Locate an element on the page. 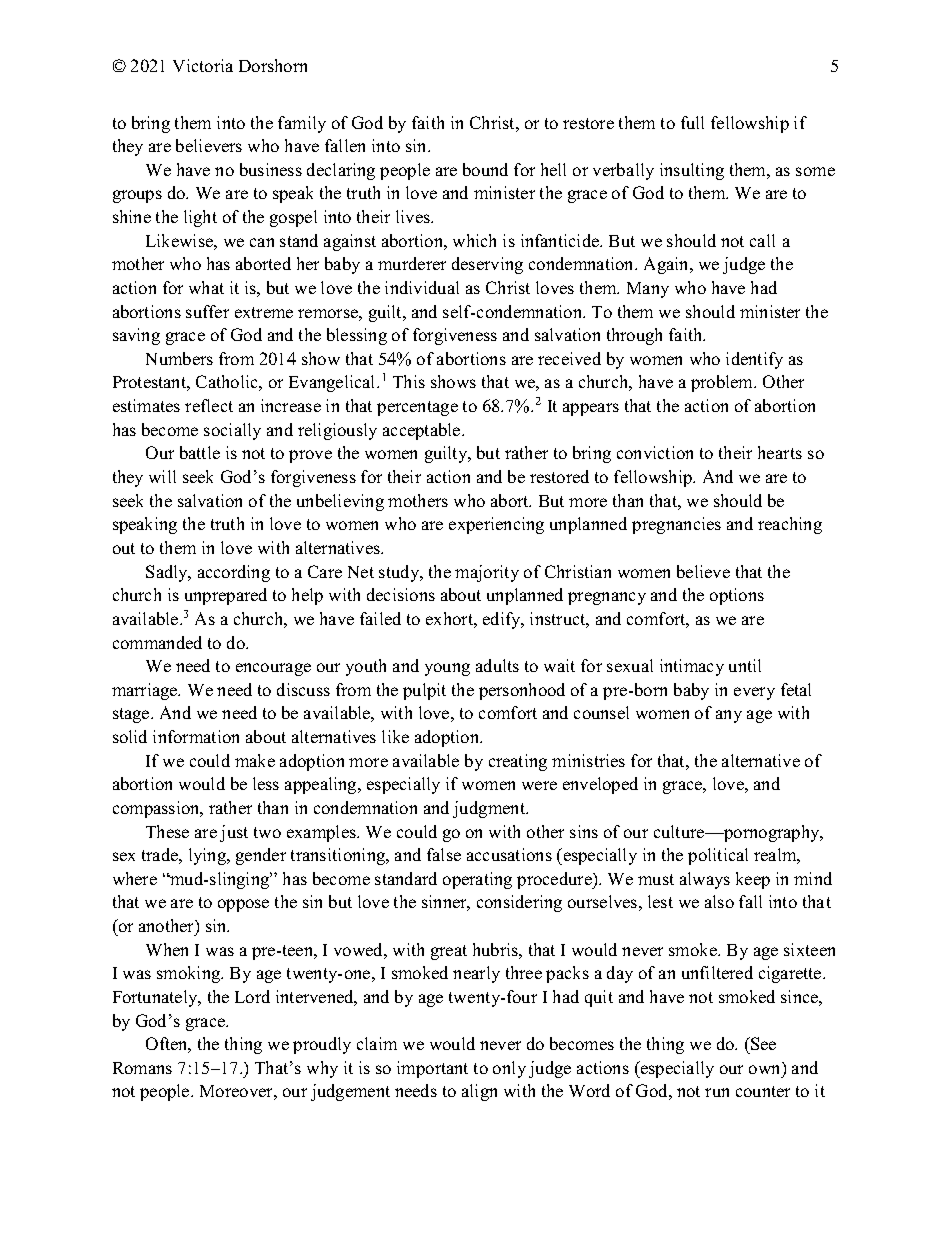 The width and height of the page is (952, 1233). identify is located at coordinates (754, 360).
